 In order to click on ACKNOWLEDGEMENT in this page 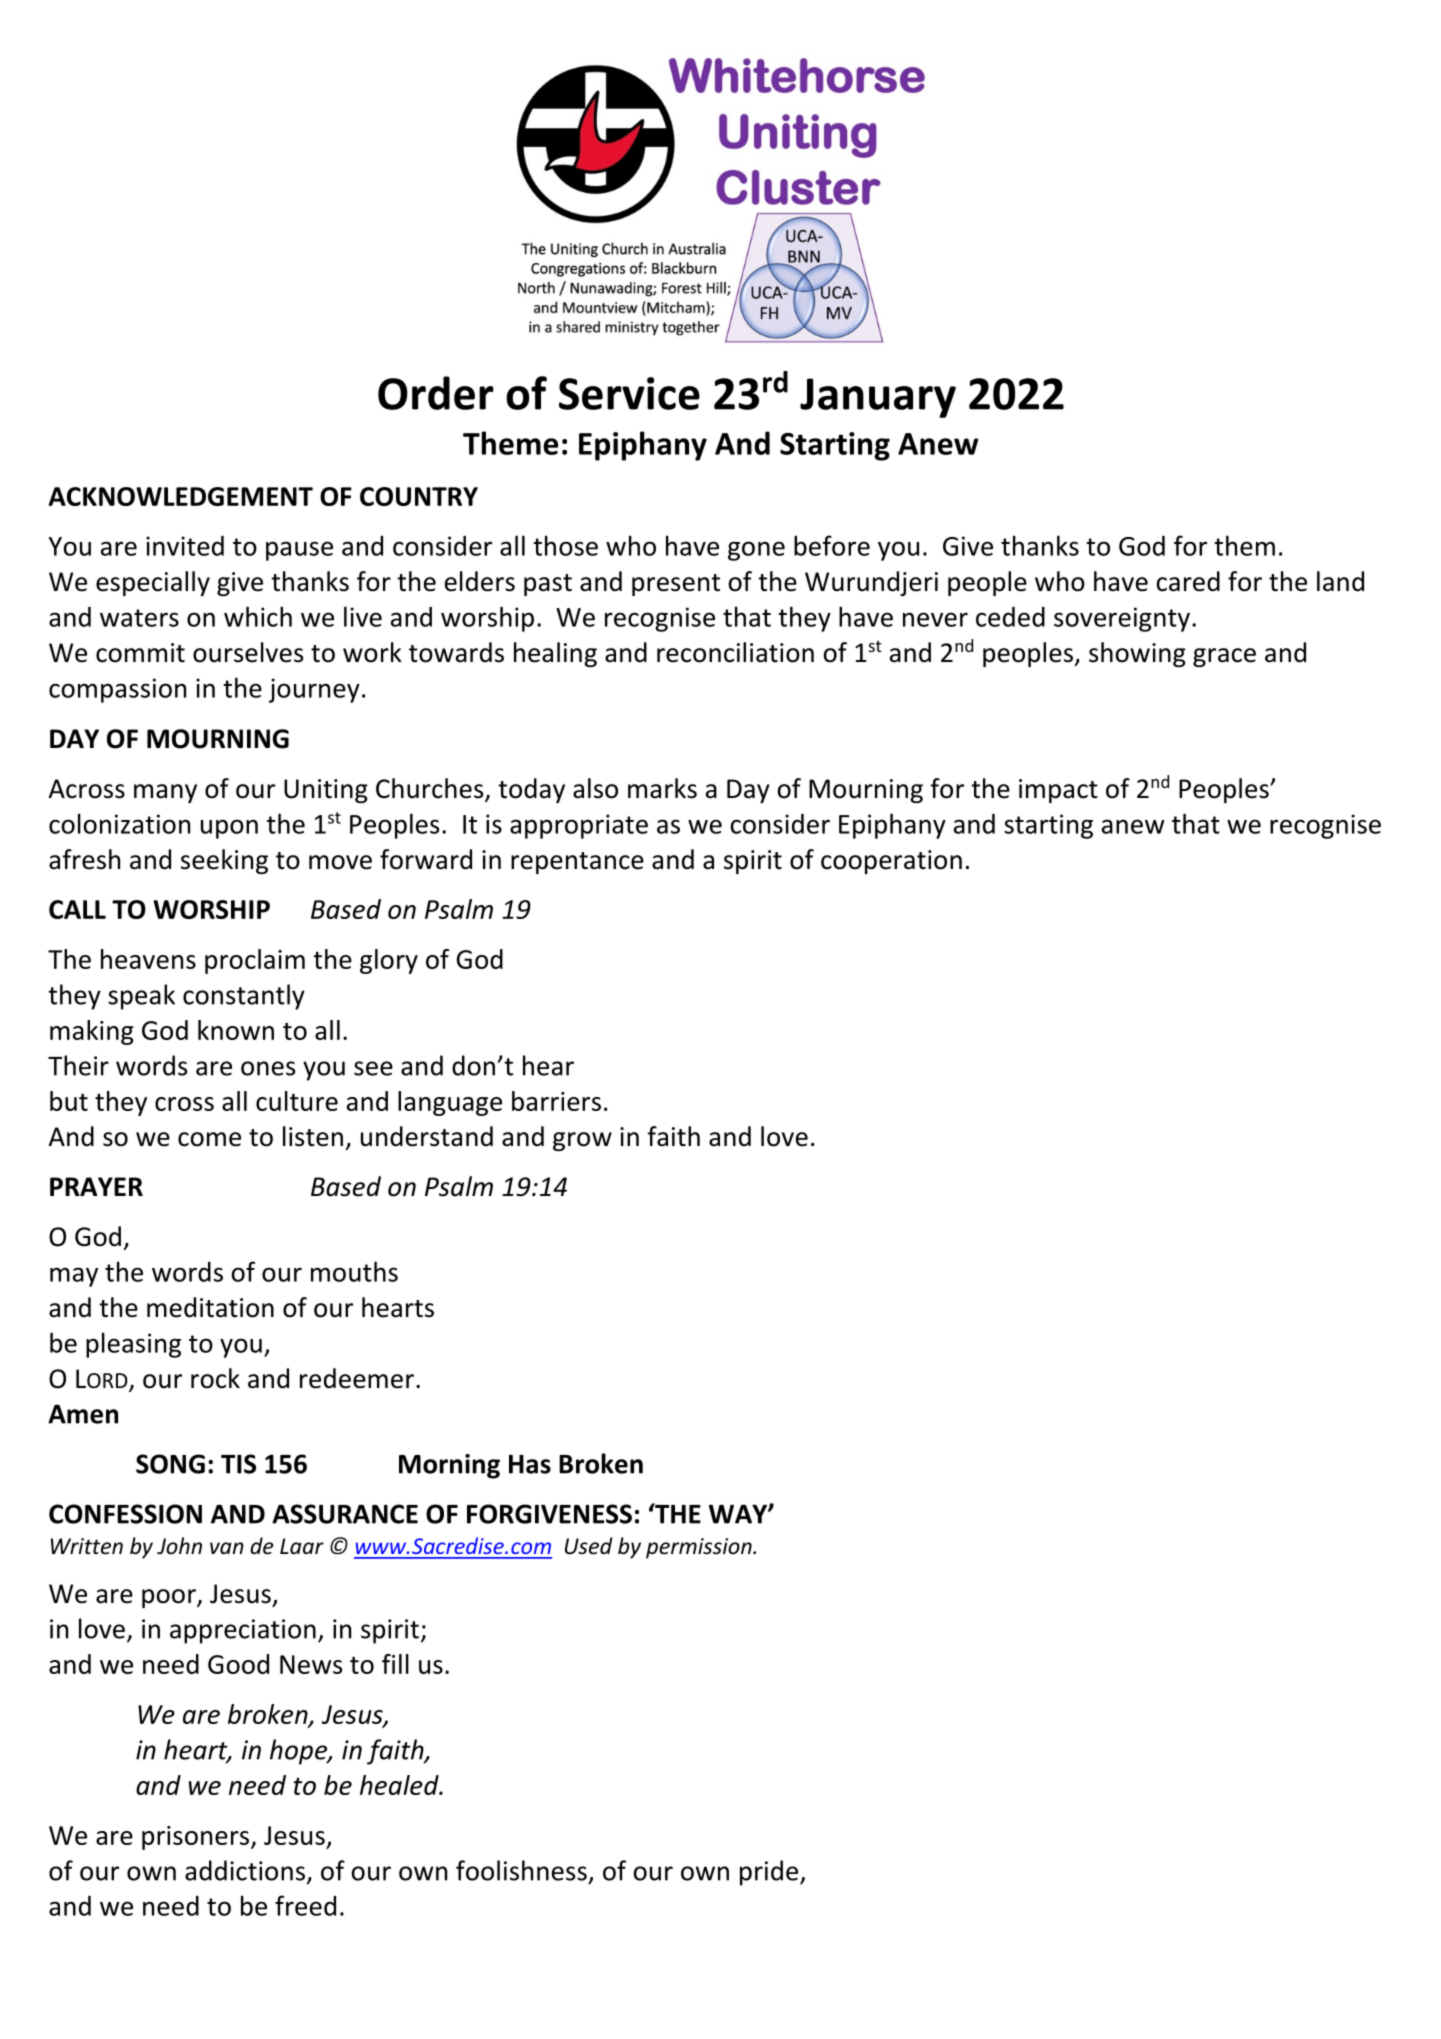, I will do `click(180, 496)`.
